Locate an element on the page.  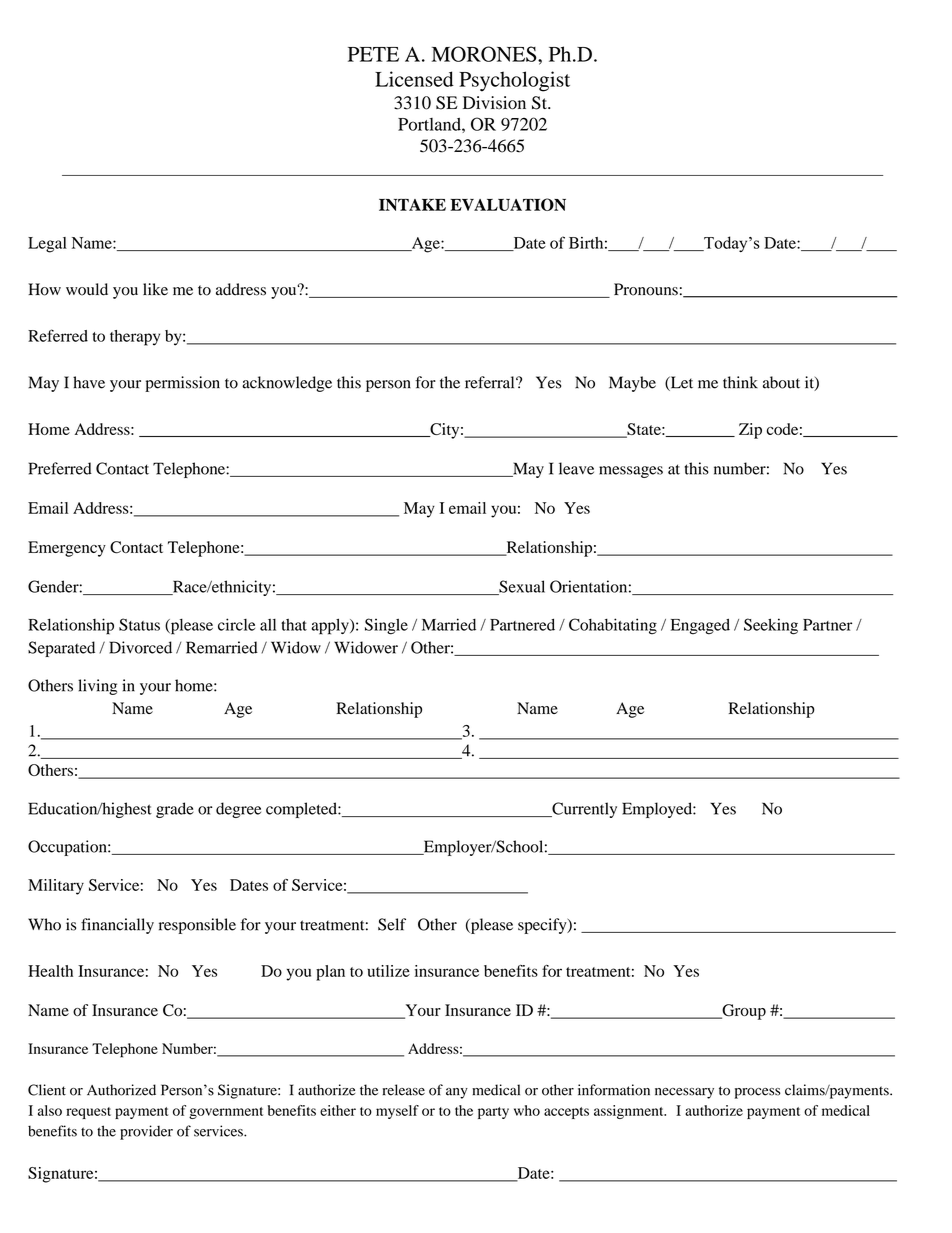
completed is located at coordinates (302, 810).
